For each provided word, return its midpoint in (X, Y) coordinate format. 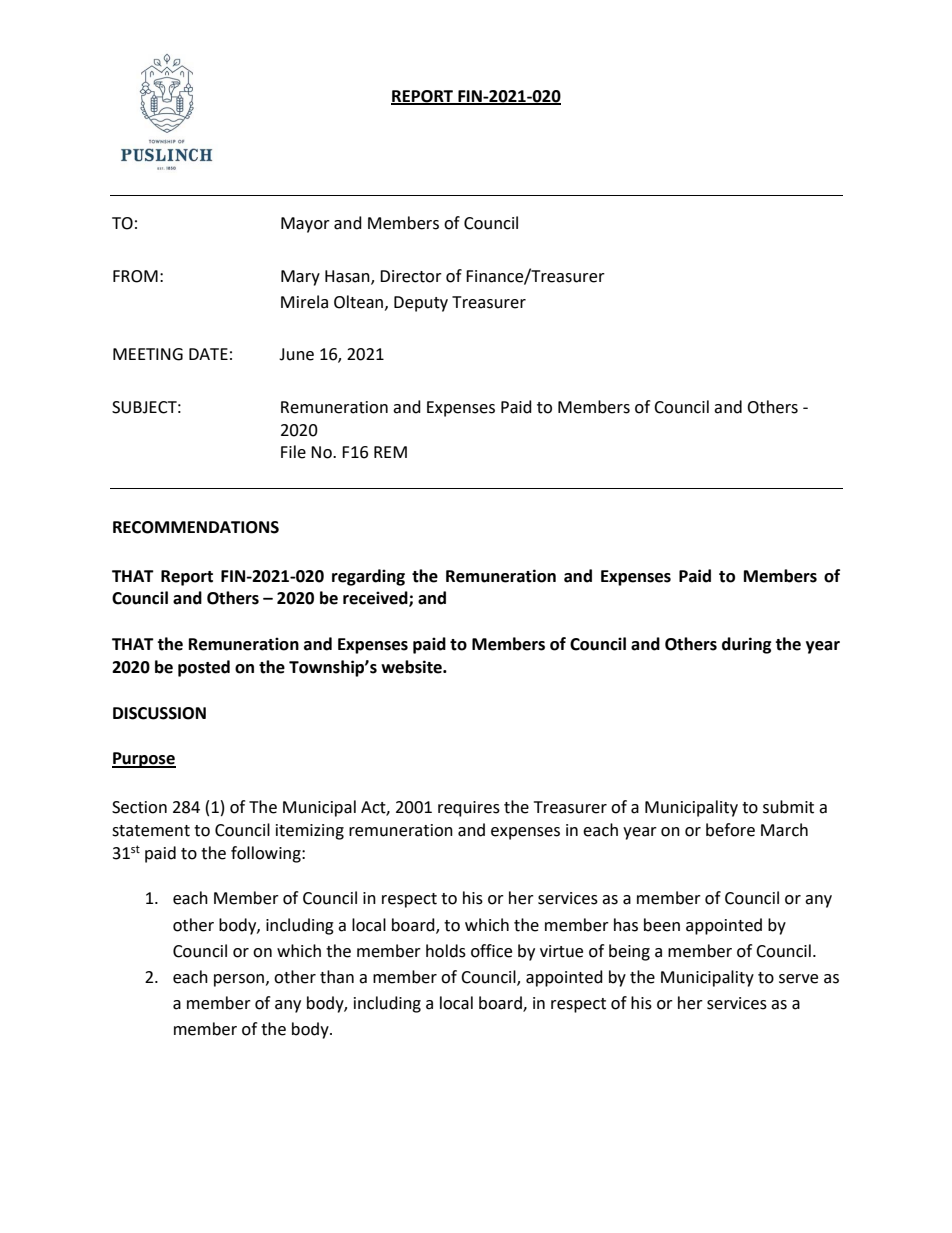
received (376, 599)
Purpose (144, 760)
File (293, 452)
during (747, 645)
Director (411, 276)
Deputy (421, 304)
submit (788, 807)
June (296, 354)
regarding (368, 577)
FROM (135, 276)
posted (204, 668)
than (337, 977)
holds (446, 951)
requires (469, 809)
